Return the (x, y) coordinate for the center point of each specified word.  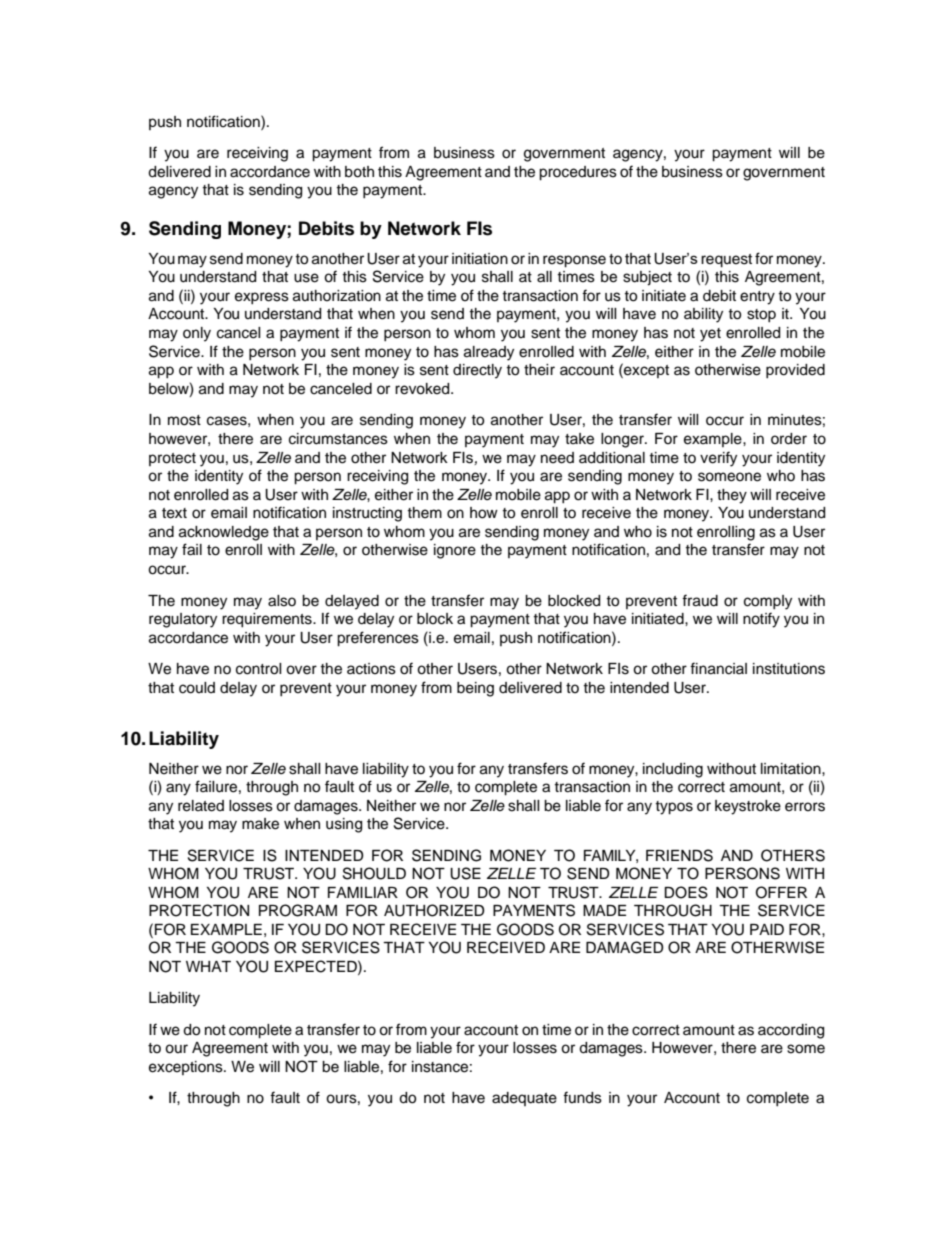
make (260, 824)
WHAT (208, 966)
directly (477, 371)
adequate (524, 1099)
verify (718, 459)
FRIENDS (679, 855)
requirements (268, 620)
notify (761, 620)
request (726, 261)
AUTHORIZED (434, 910)
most (184, 420)
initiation (480, 259)
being (475, 689)
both (359, 172)
